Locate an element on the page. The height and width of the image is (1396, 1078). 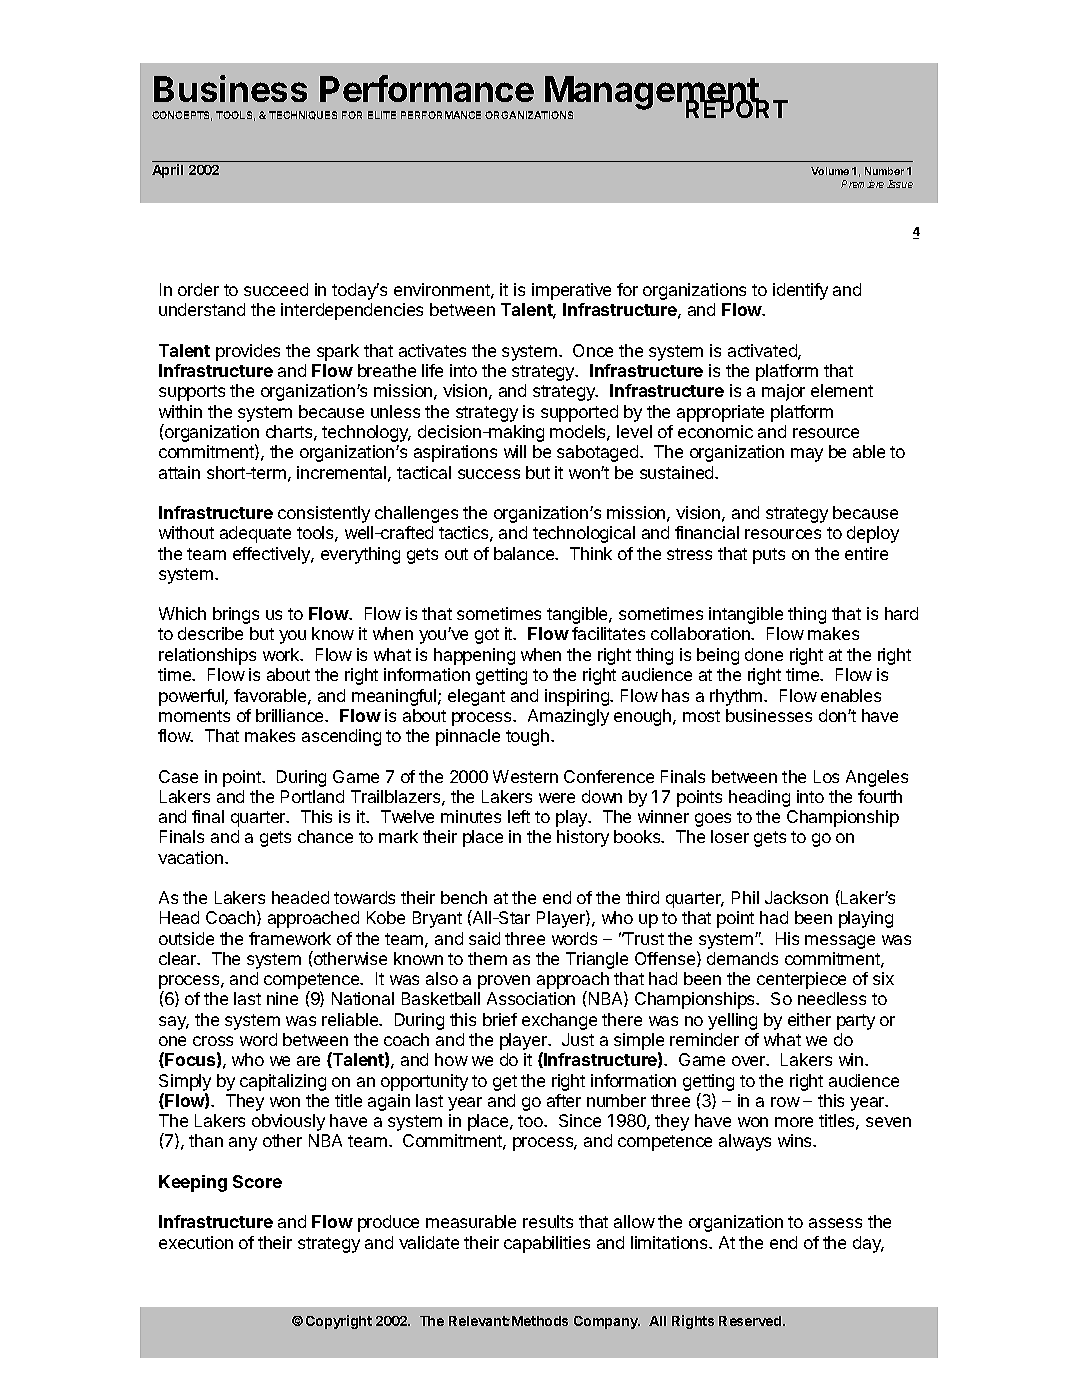
TECHNIQUES is located at coordinates (303, 115).
